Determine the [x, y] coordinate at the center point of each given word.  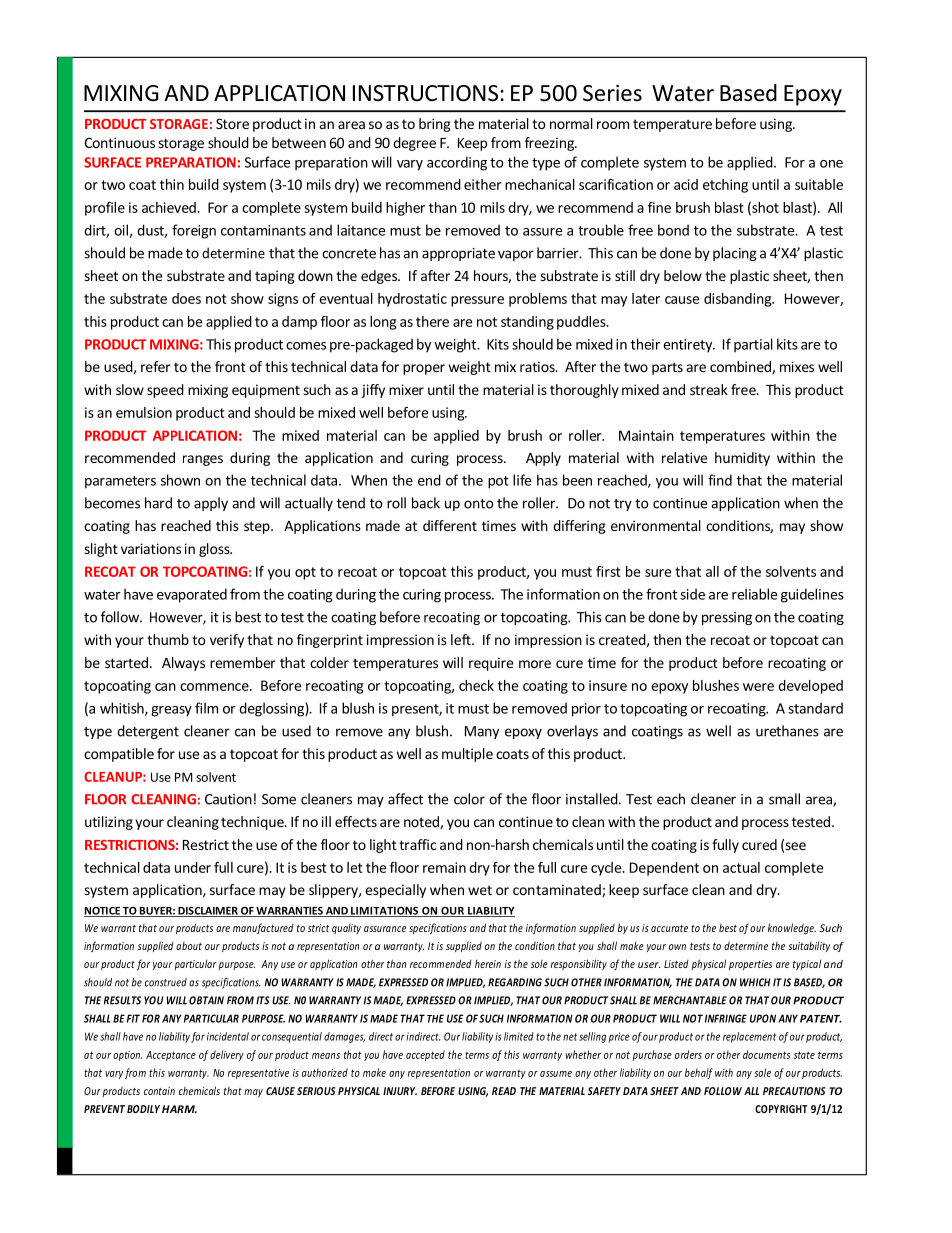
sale [762, 1072]
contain [159, 1091]
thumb [168, 639]
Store [232, 123]
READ [504, 1091]
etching [725, 186]
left [462, 639]
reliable [754, 594]
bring [435, 125]
